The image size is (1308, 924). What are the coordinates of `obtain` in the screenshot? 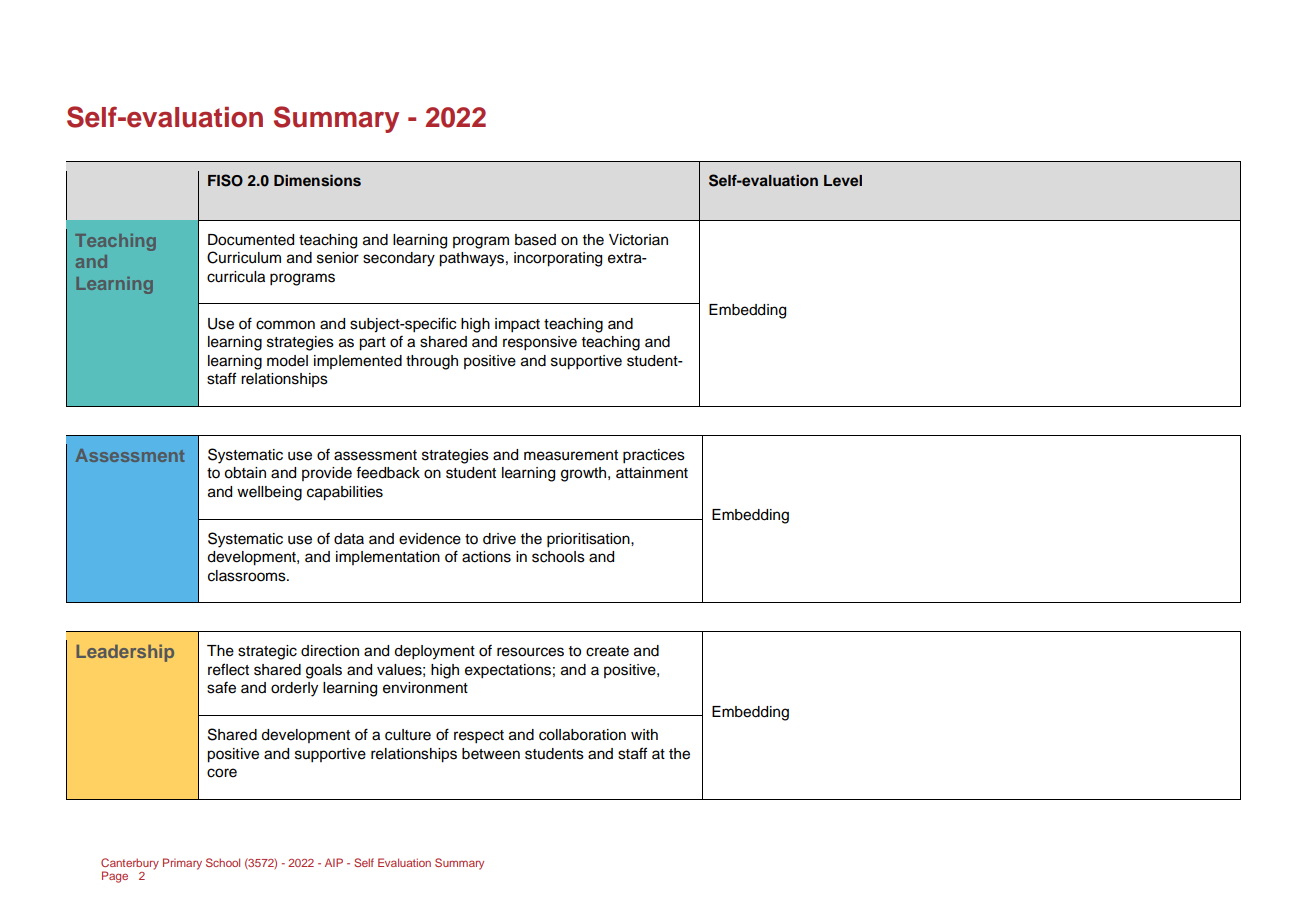 It's located at (245, 473).
